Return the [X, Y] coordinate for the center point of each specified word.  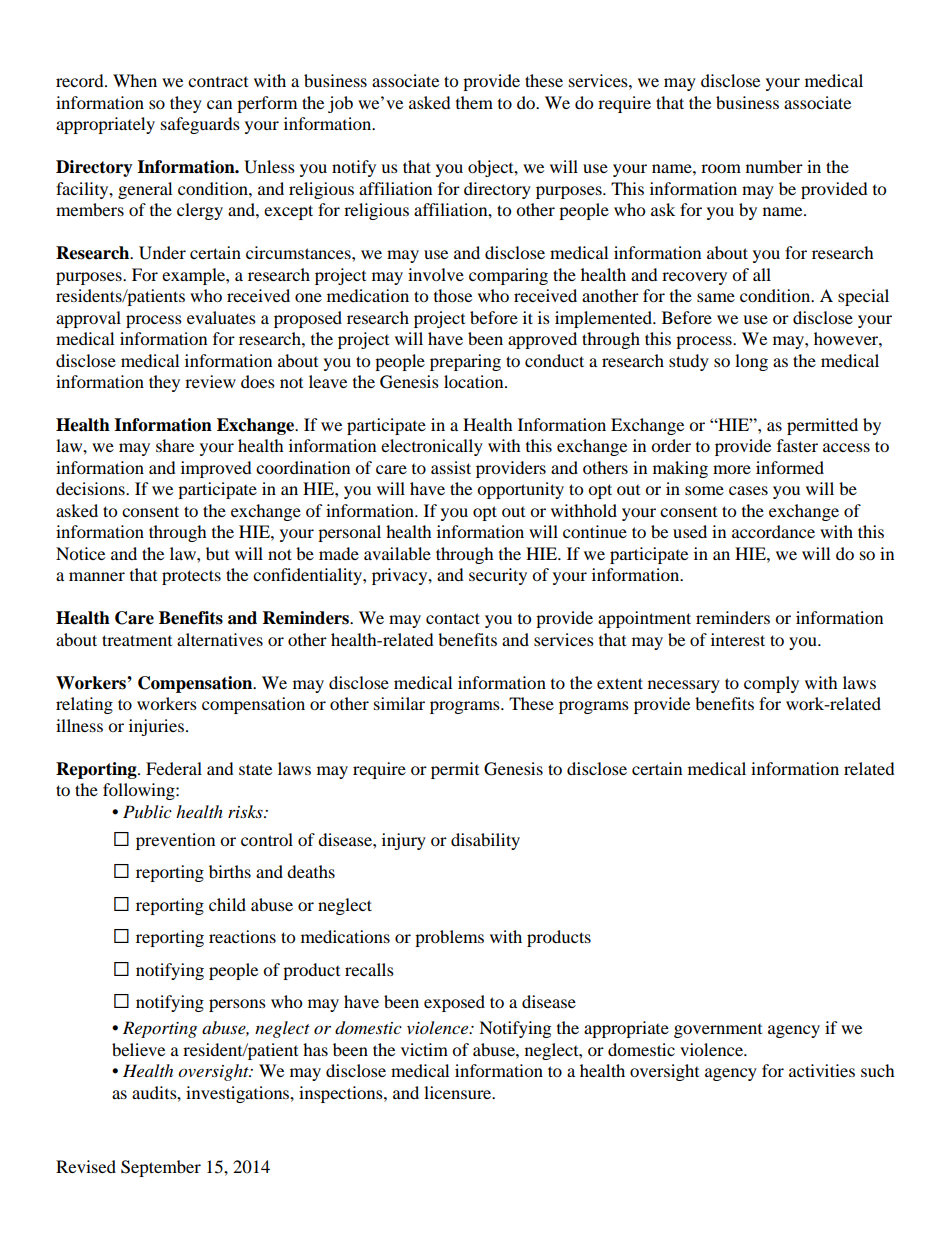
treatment [137, 640]
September [161, 1168]
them [474, 102]
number [774, 166]
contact [453, 618]
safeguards [200, 125]
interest [738, 639]
